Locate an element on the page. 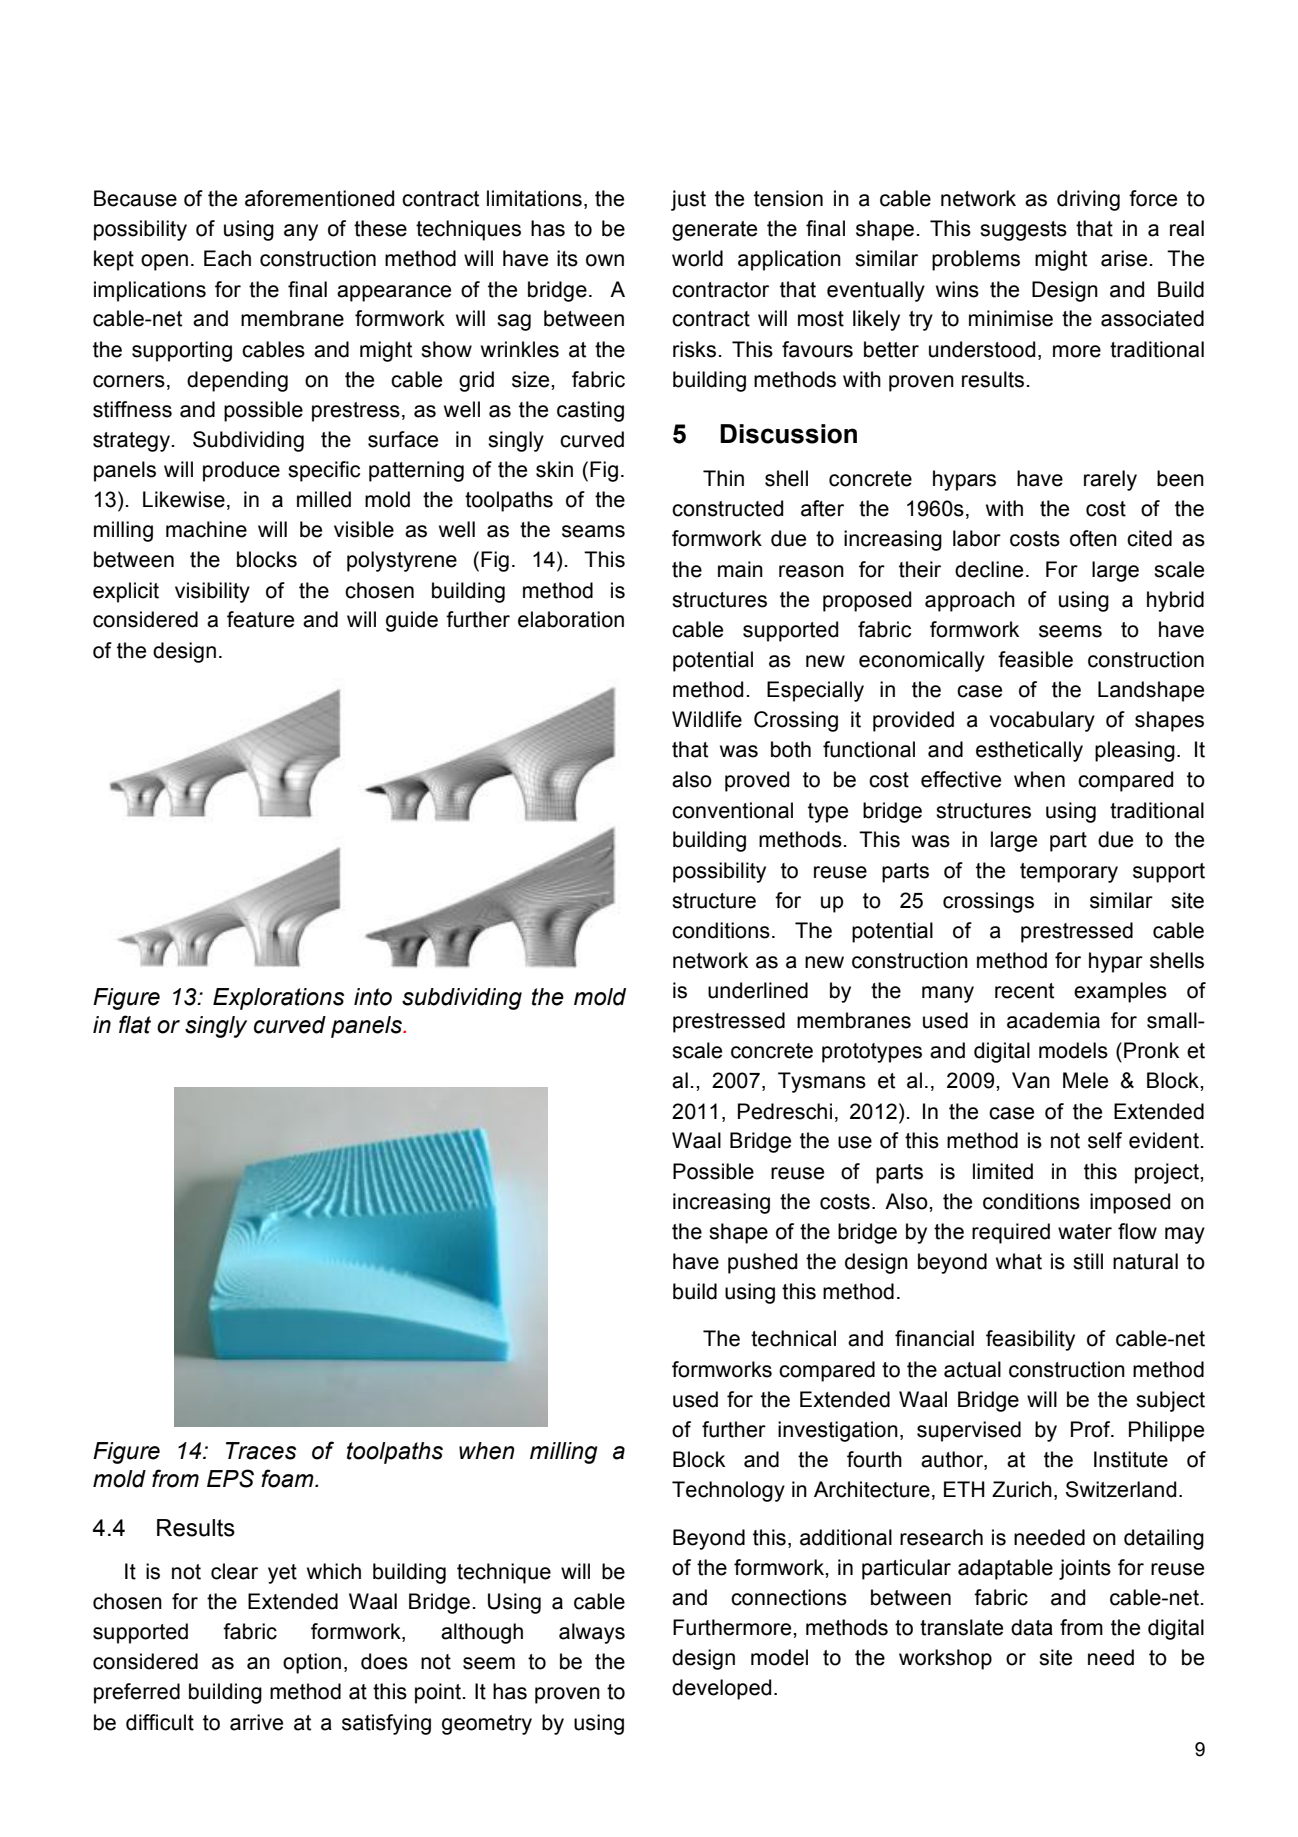 The height and width of the document is (1837, 1298). main is located at coordinates (740, 569).
